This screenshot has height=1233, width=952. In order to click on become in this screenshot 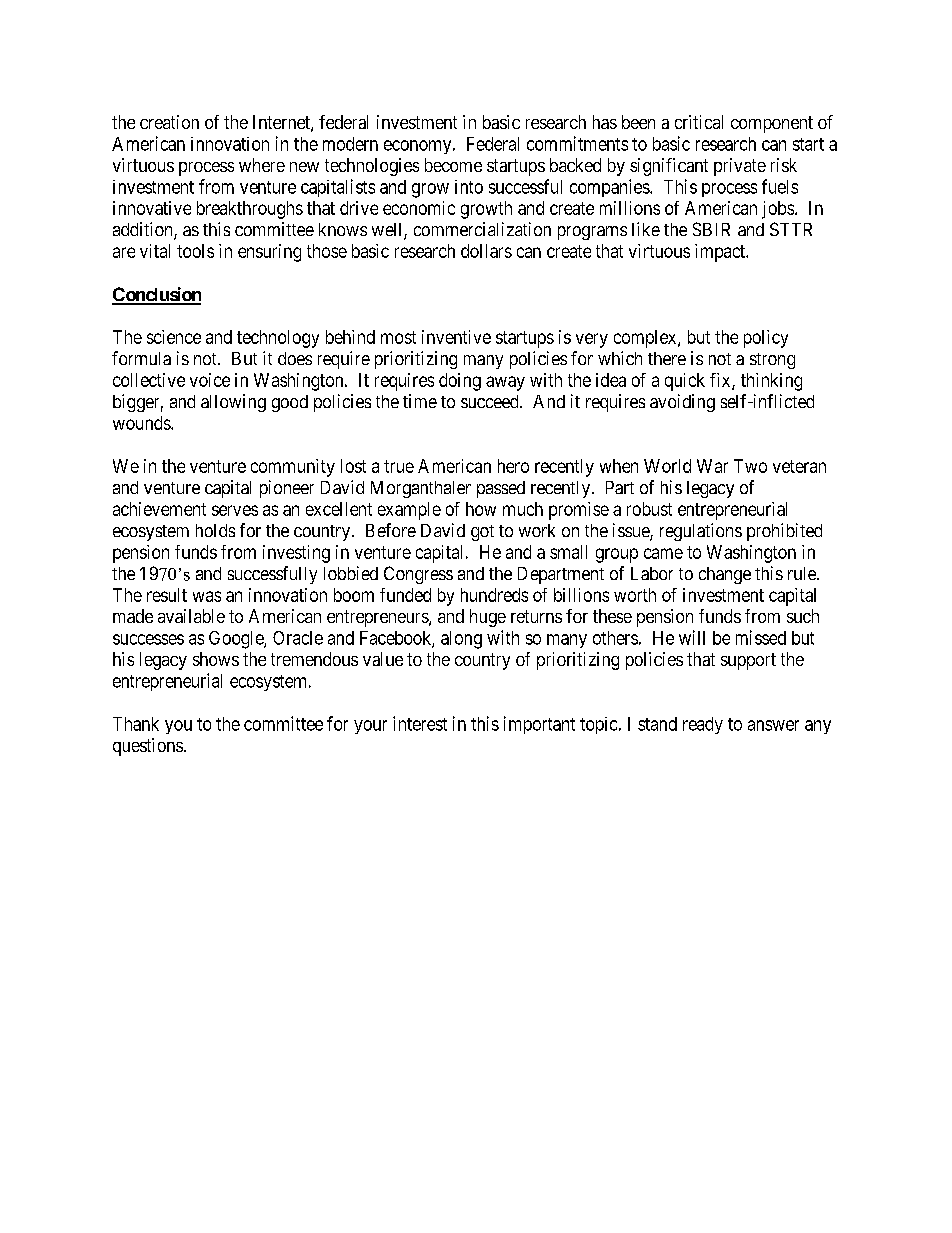, I will do `click(453, 165)`.
